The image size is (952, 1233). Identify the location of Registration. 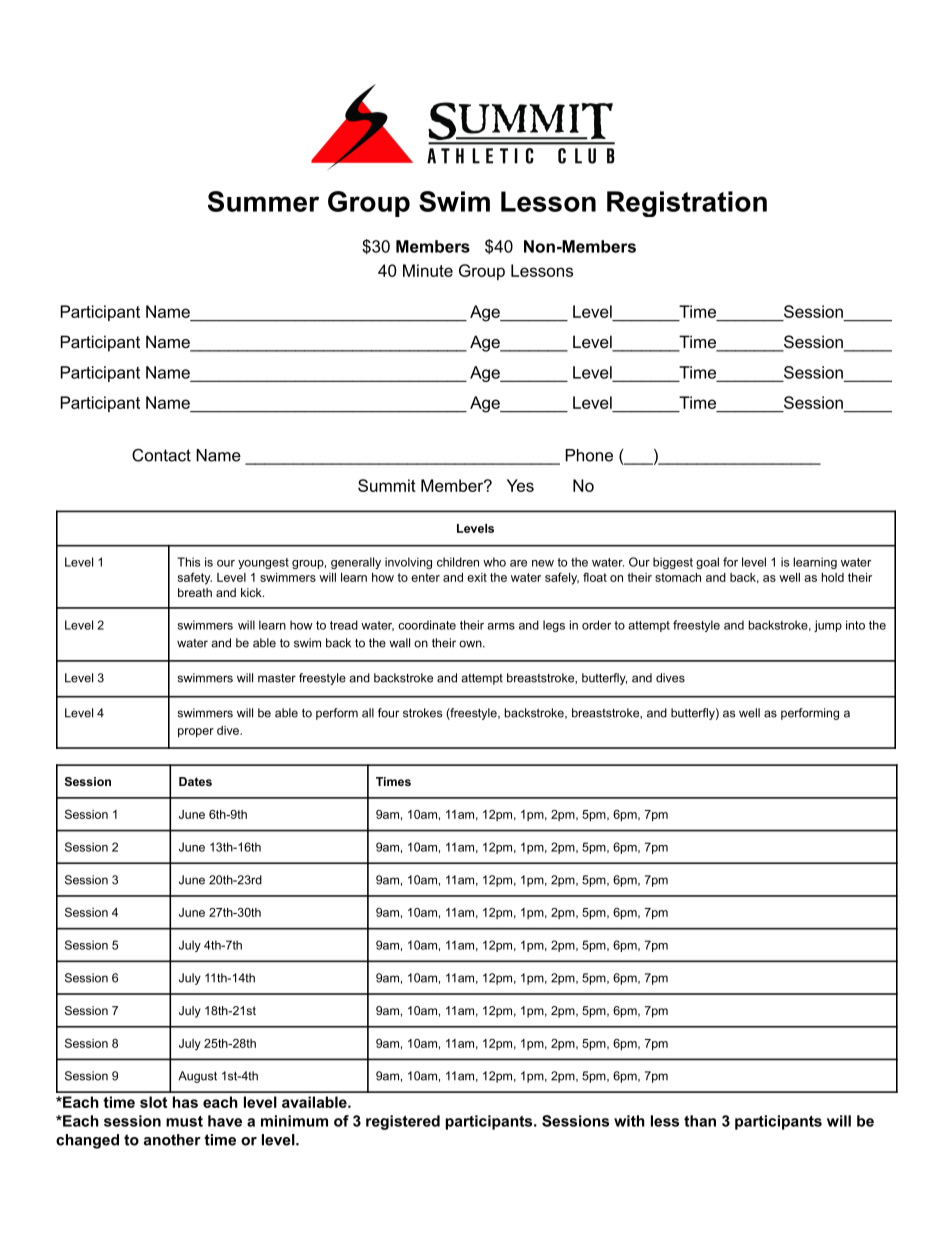
(687, 204).
